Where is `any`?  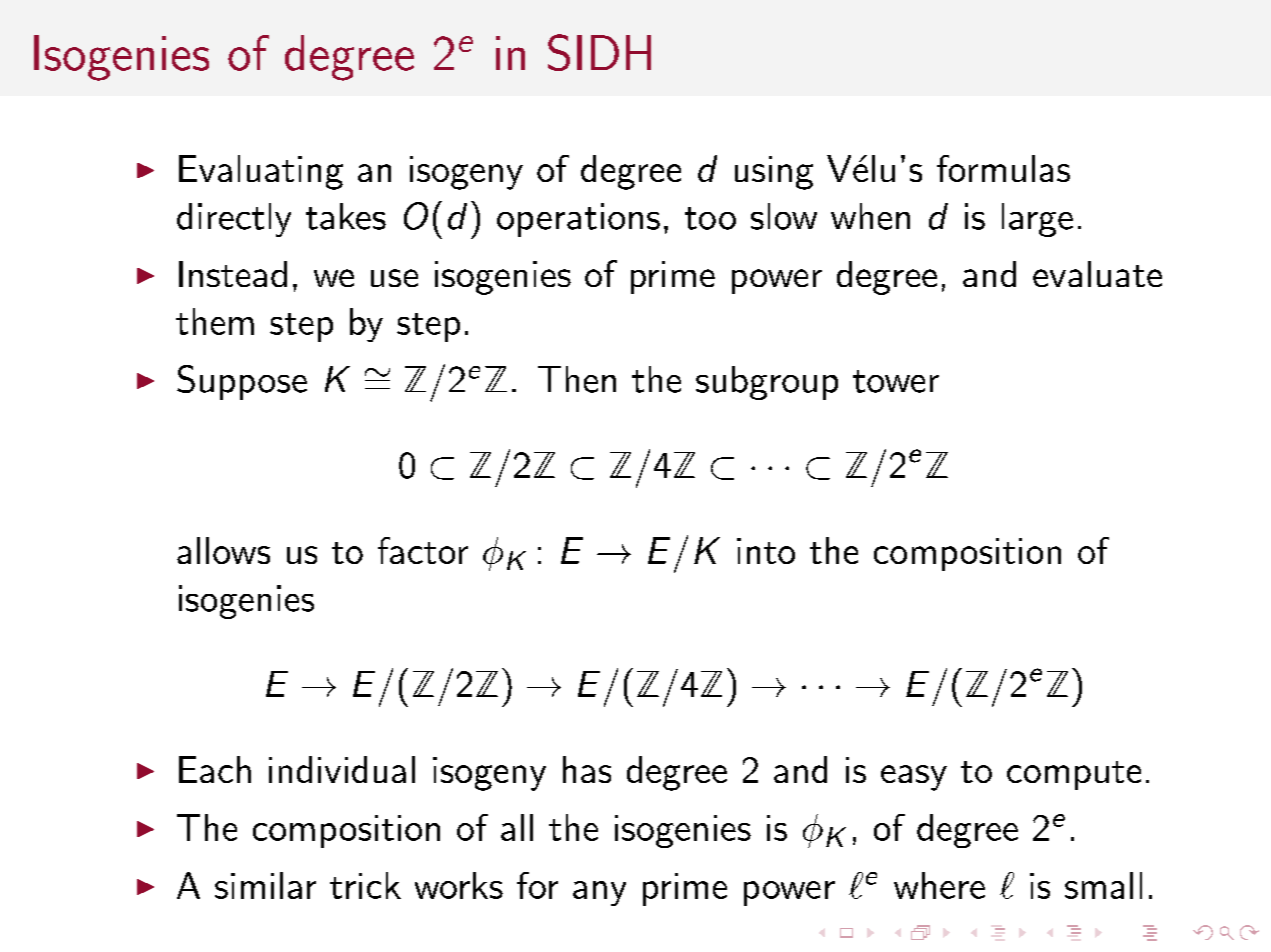 any is located at coordinates (599, 893).
